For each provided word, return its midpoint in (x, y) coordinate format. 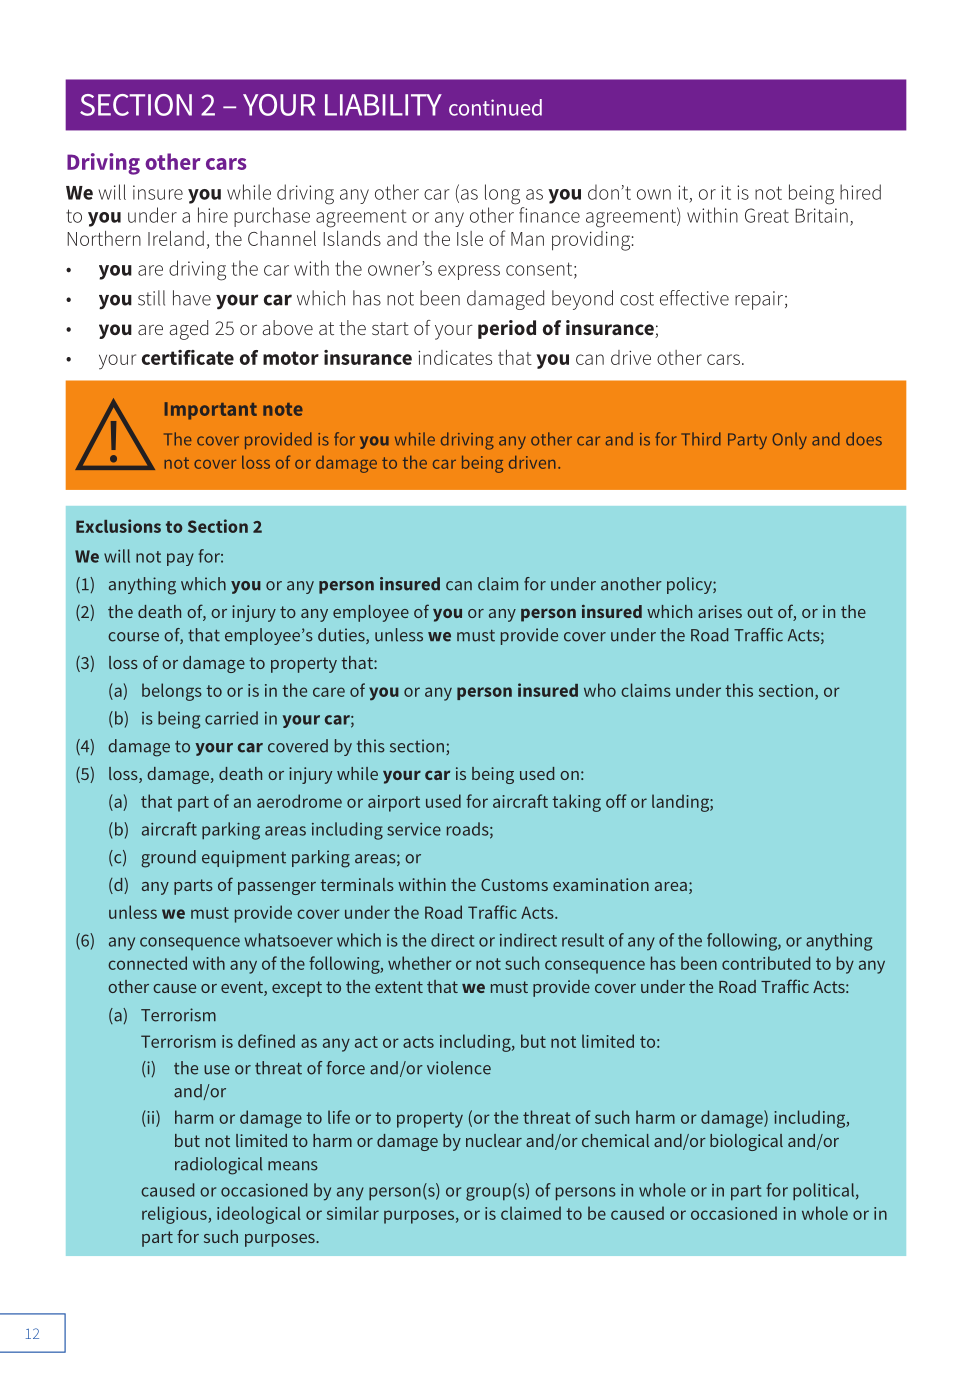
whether (420, 963)
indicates (455, 357)
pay (180, 559)
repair (759, 300)
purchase (272, 217)
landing (681, 803)
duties (342, 636)
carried (231, 718)
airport (394, 803)
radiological (219, 1166)
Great (767, 215)
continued (495, 107)
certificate (188, 357)
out (760, 612)
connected (147, 963)
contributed (766, 963)
